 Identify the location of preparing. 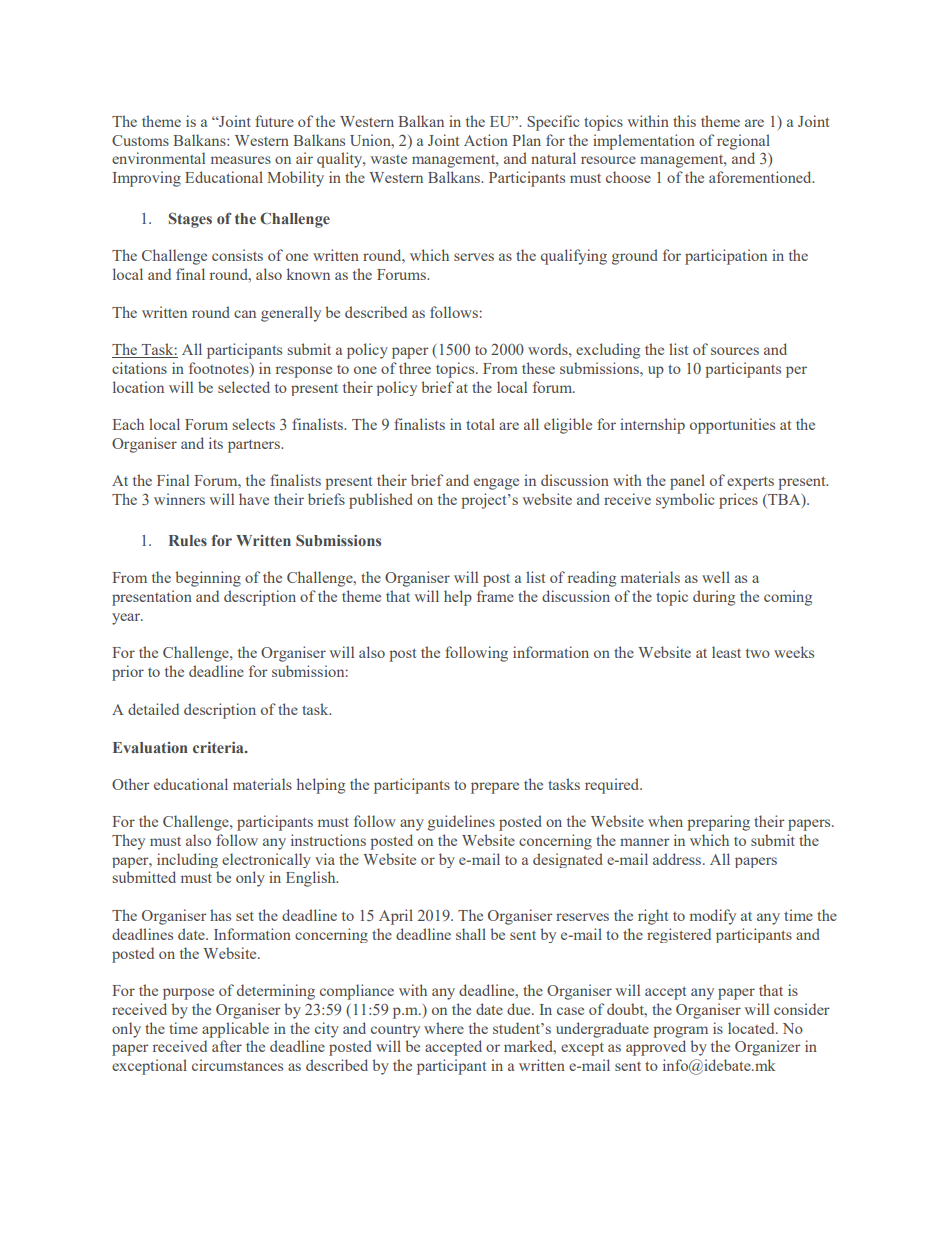
(718, 823).
